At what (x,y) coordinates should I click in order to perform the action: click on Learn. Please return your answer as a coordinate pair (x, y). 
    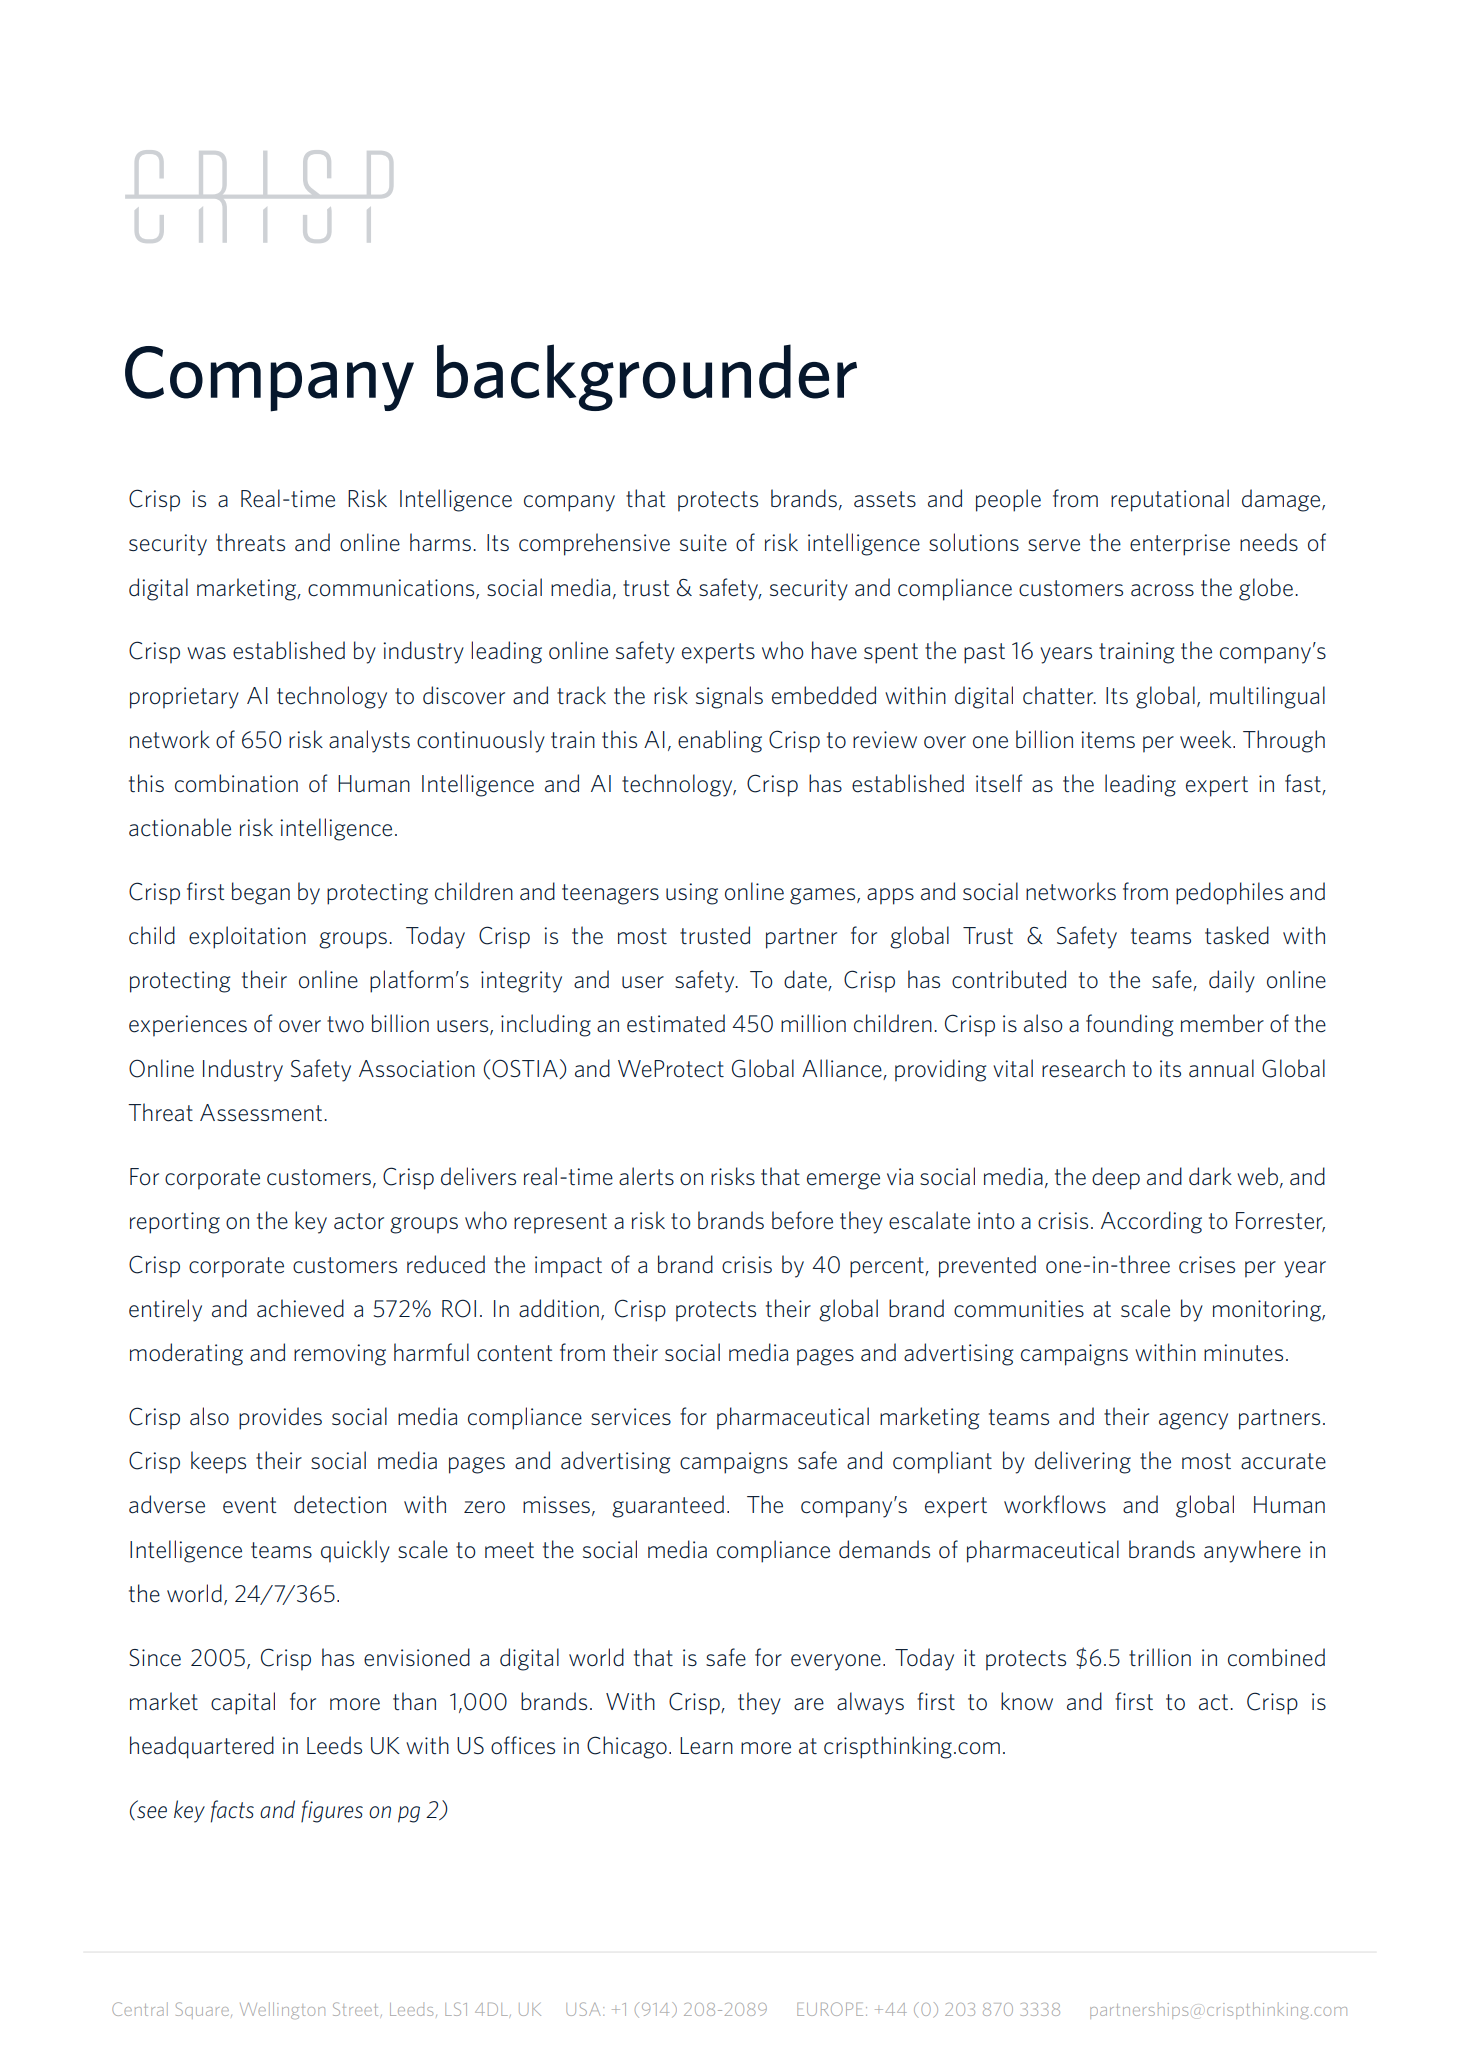
    Looking at the image, I should click on (706, 1746).
